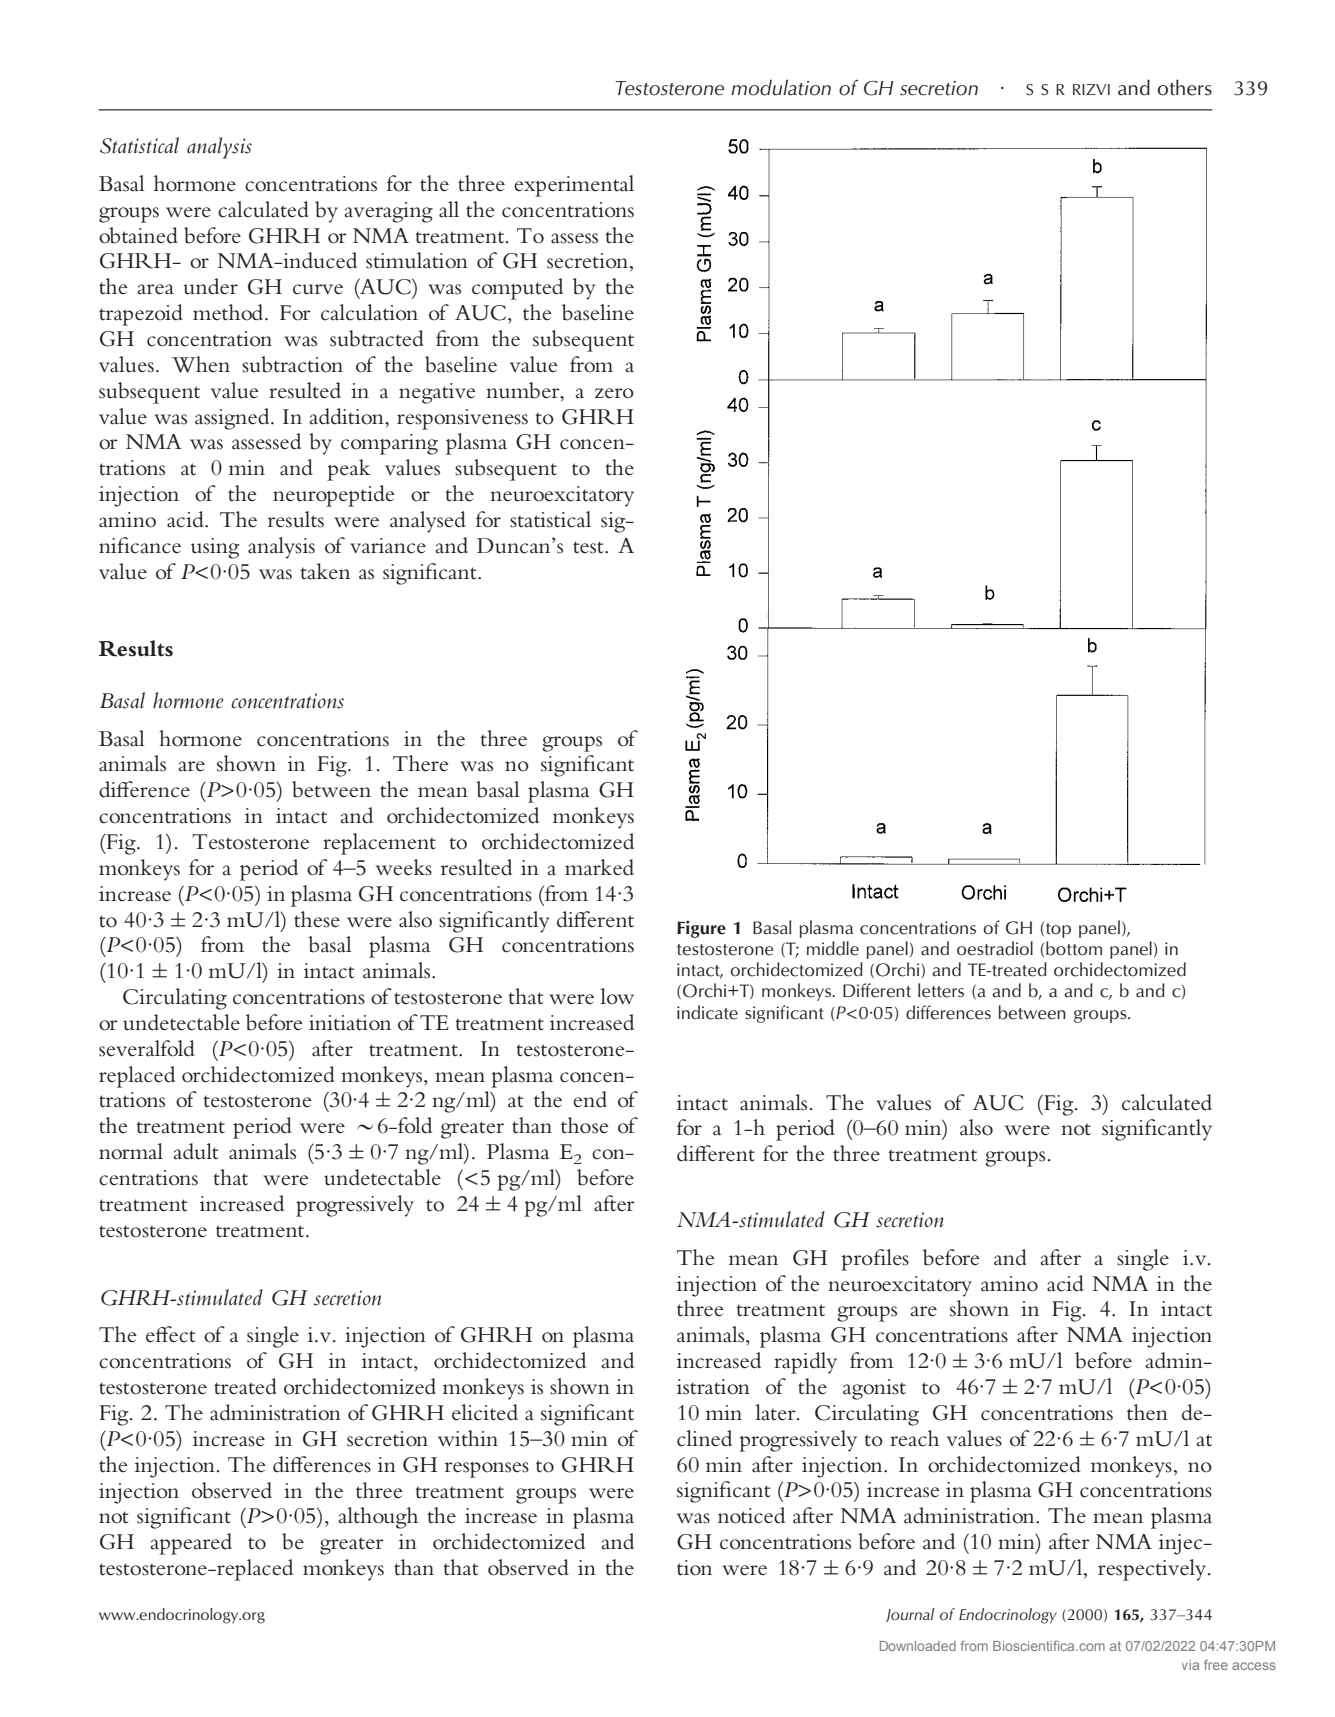 The width and height of the screenshot is (1335, 1717). What do you see at coordinates (334, 496) in the screenshot?
I see `neuropeptide` at bounding box center [334, 496].
